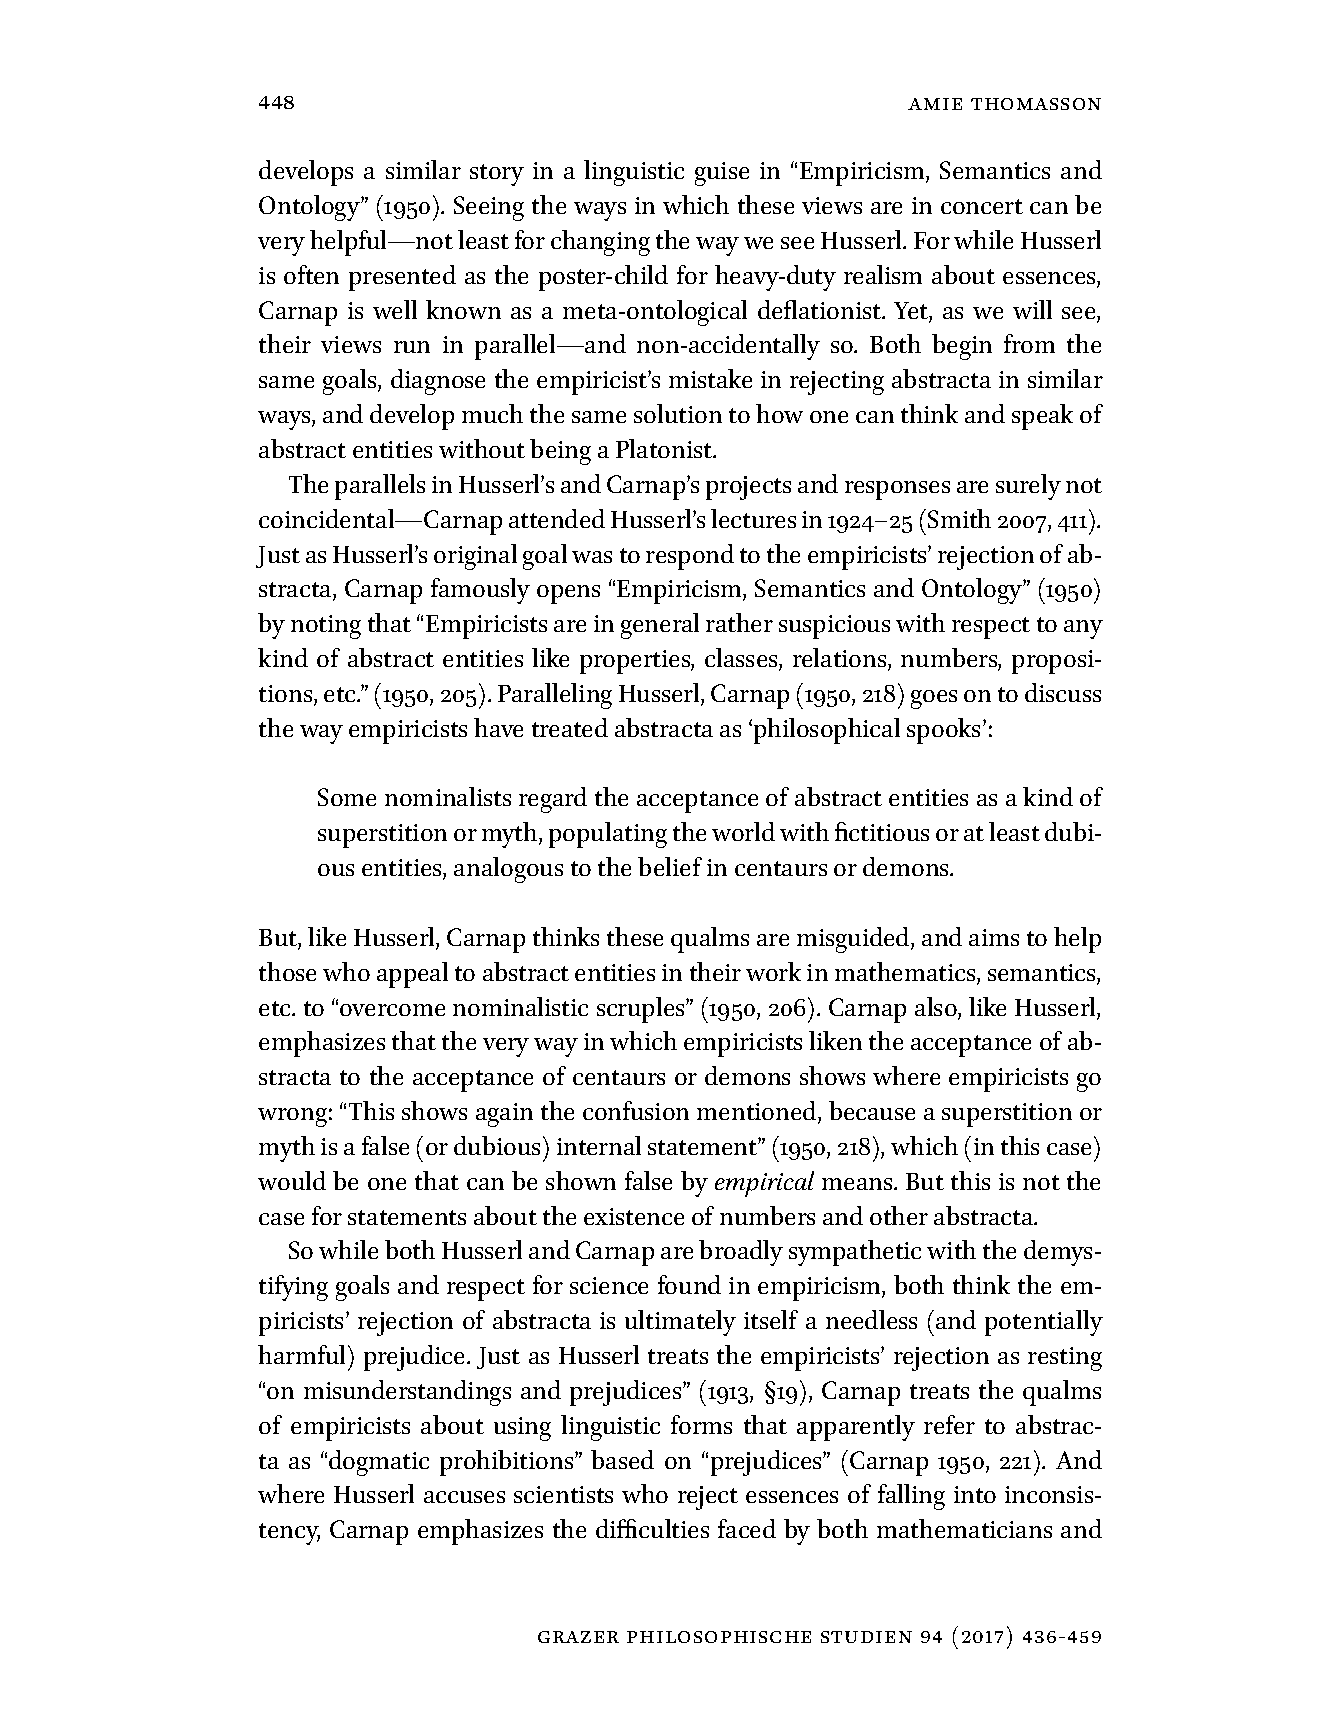  Describe the element at coordinates (690, 557) in the page. I see `respond` at that location.
